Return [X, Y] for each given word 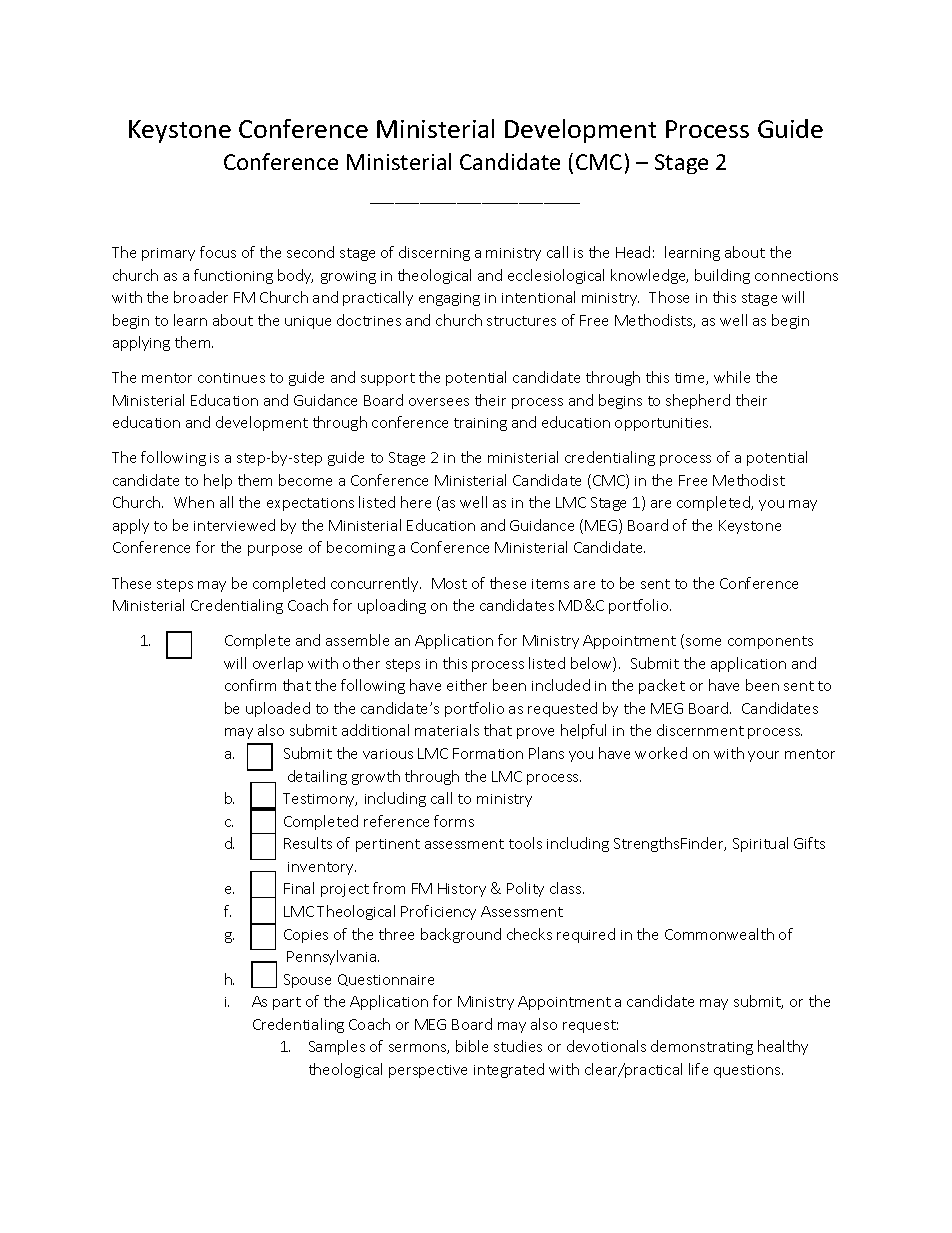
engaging [449, 299]
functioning [233, 276]
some [703, 642]
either [467, 685]
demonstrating [702, 1047]
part [287, 1003]
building [722, 276]
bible [472, 1046]
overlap [278, 664]
